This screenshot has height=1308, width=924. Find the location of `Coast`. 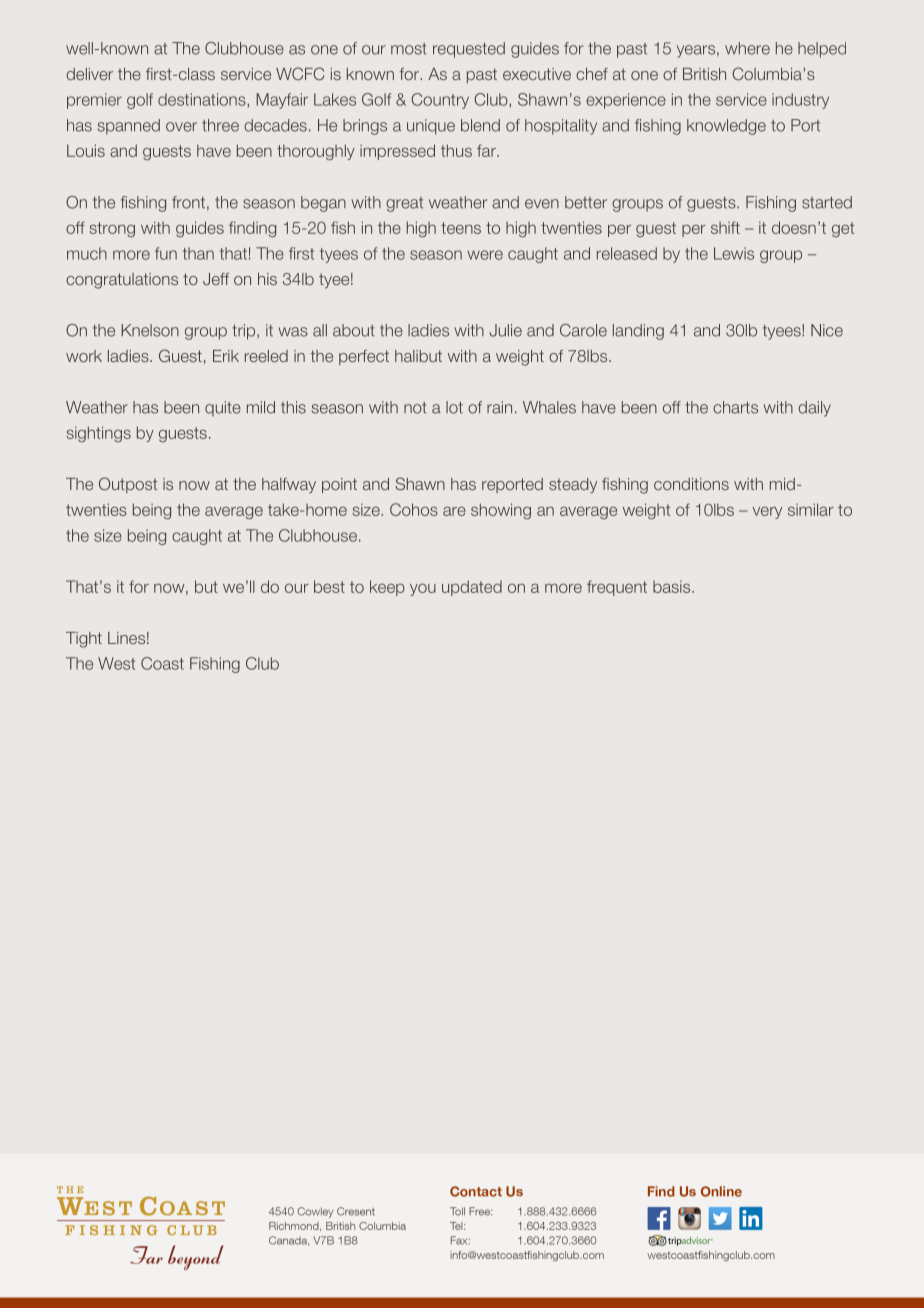

Coast is located at coordinates (162, 663).
